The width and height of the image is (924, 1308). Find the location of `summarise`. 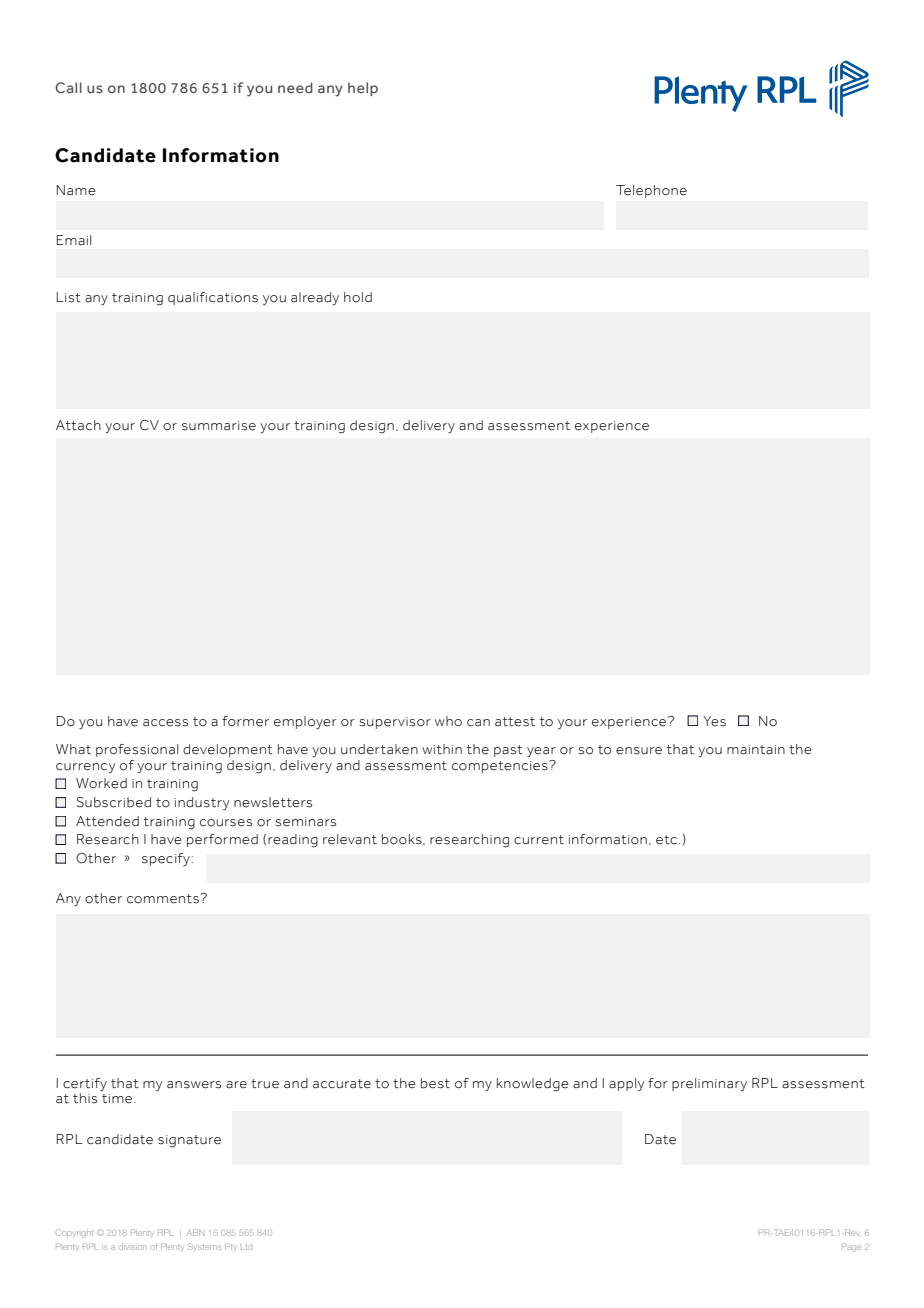

summarise is located at coordinates (219, 426).
